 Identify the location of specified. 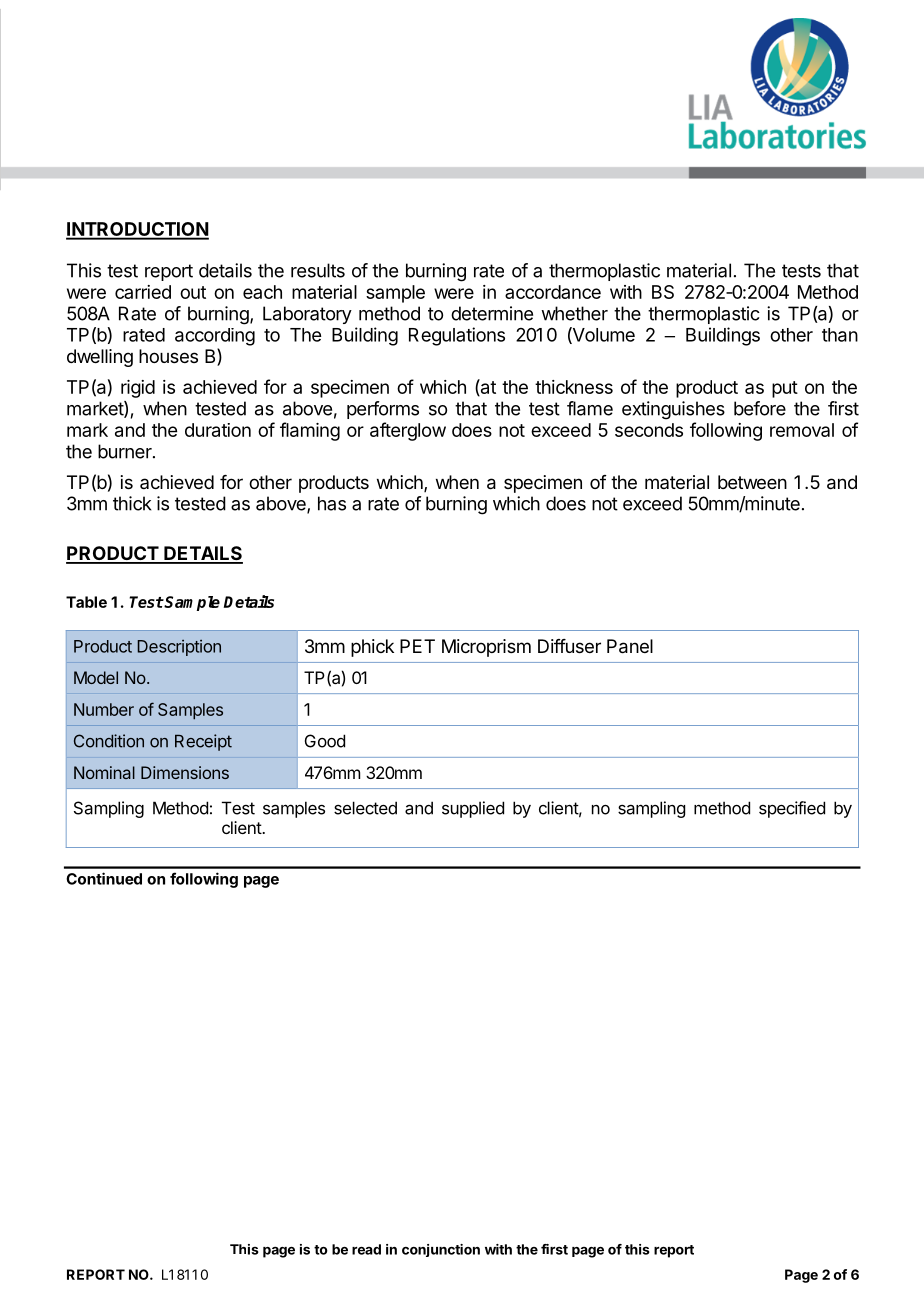
(792, 809).
